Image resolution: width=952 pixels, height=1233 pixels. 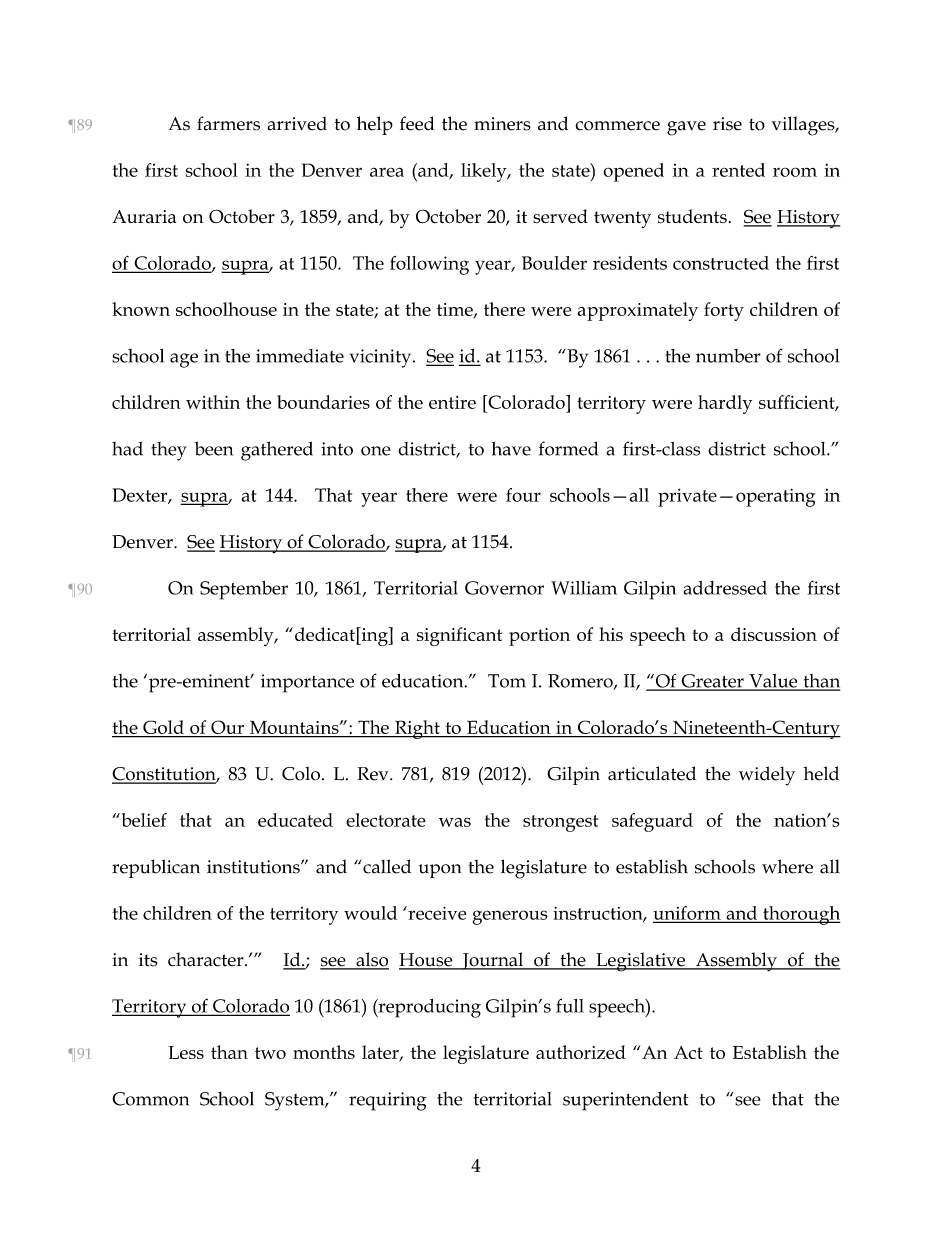 What do you see at coordinates (502, 124) in the page?
I see `miners` at bounding box center [502, 124].
